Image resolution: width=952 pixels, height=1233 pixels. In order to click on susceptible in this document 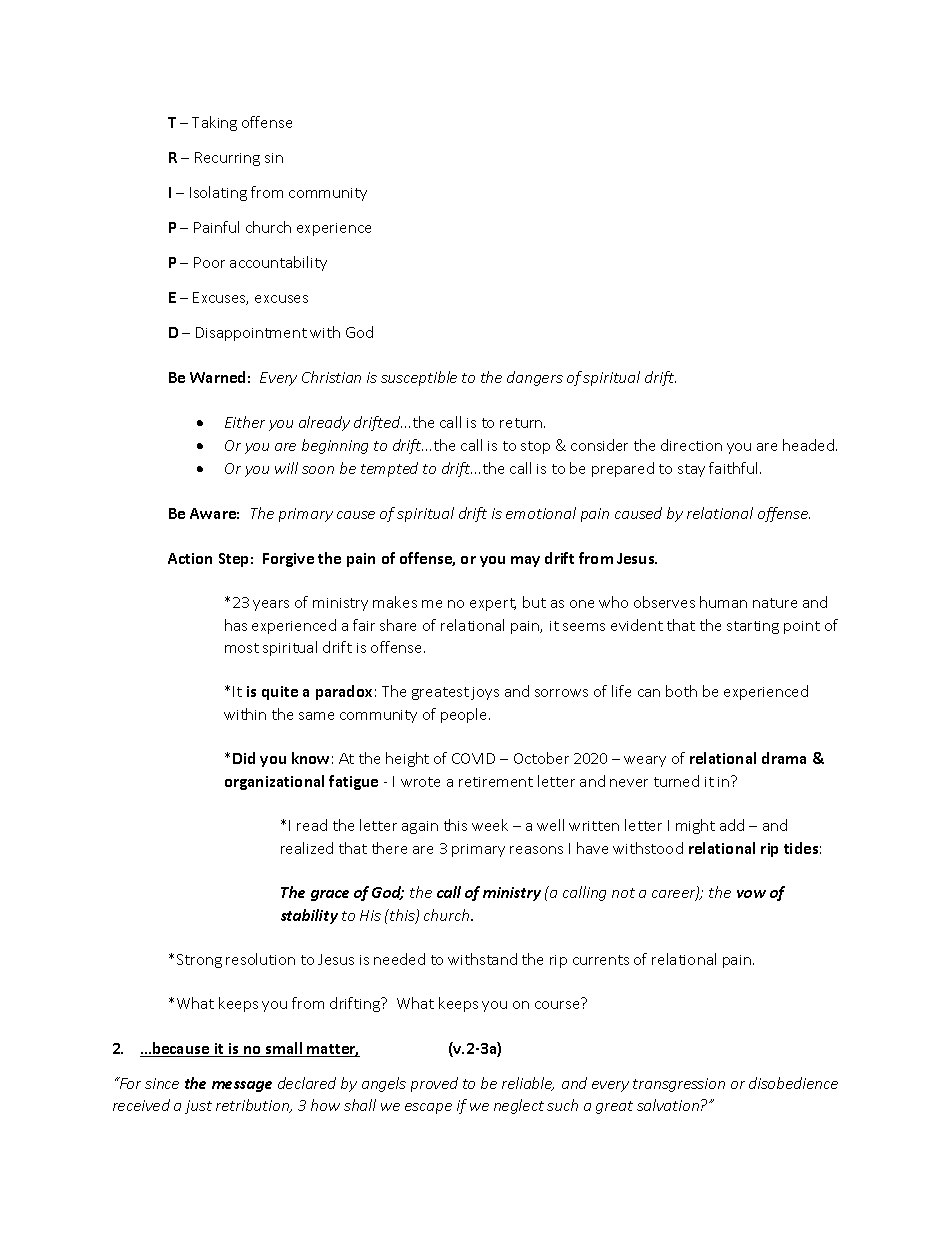, I will do `click(419, 378)`.
